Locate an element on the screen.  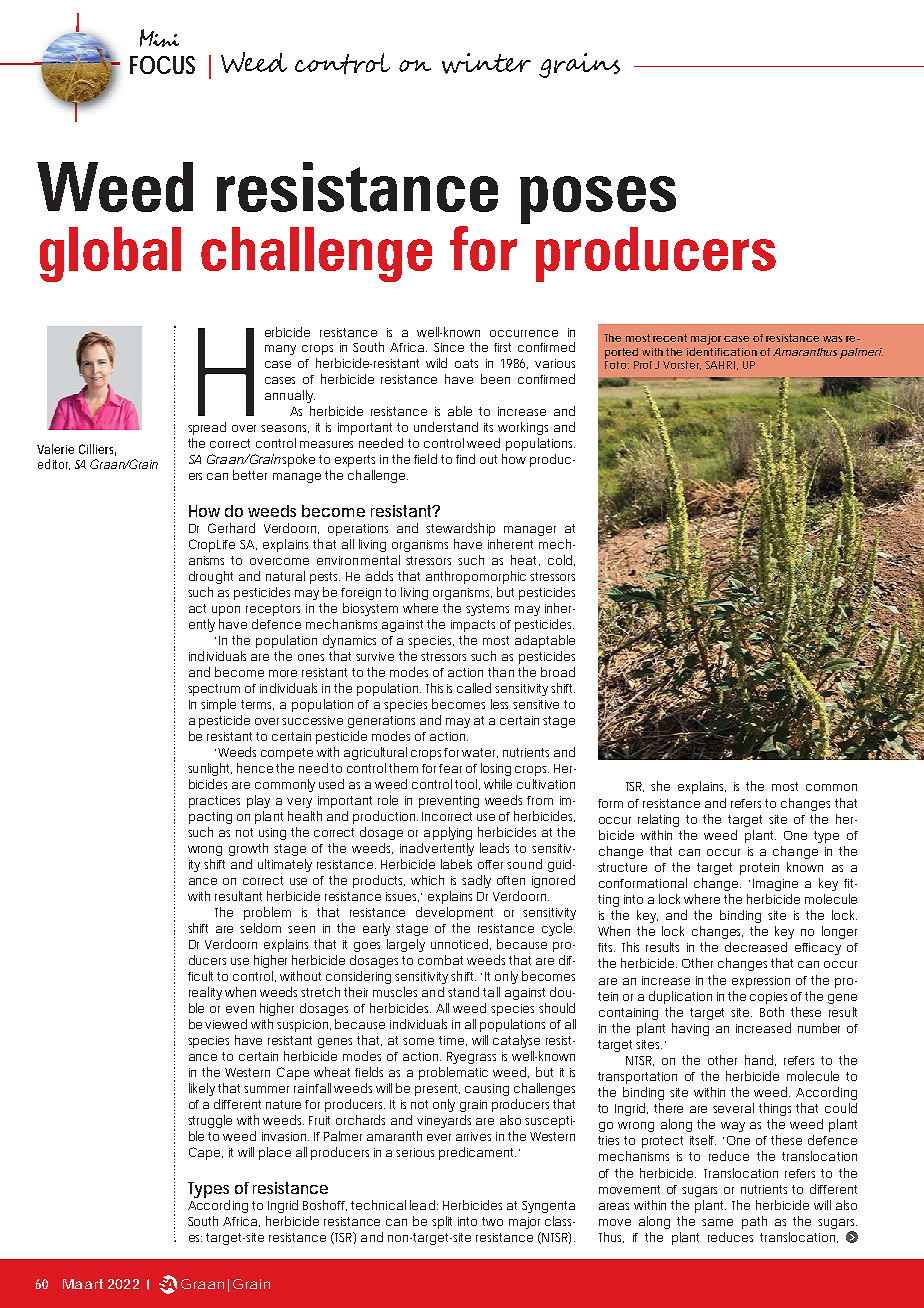
workings is located at coordinates (523, 428).
